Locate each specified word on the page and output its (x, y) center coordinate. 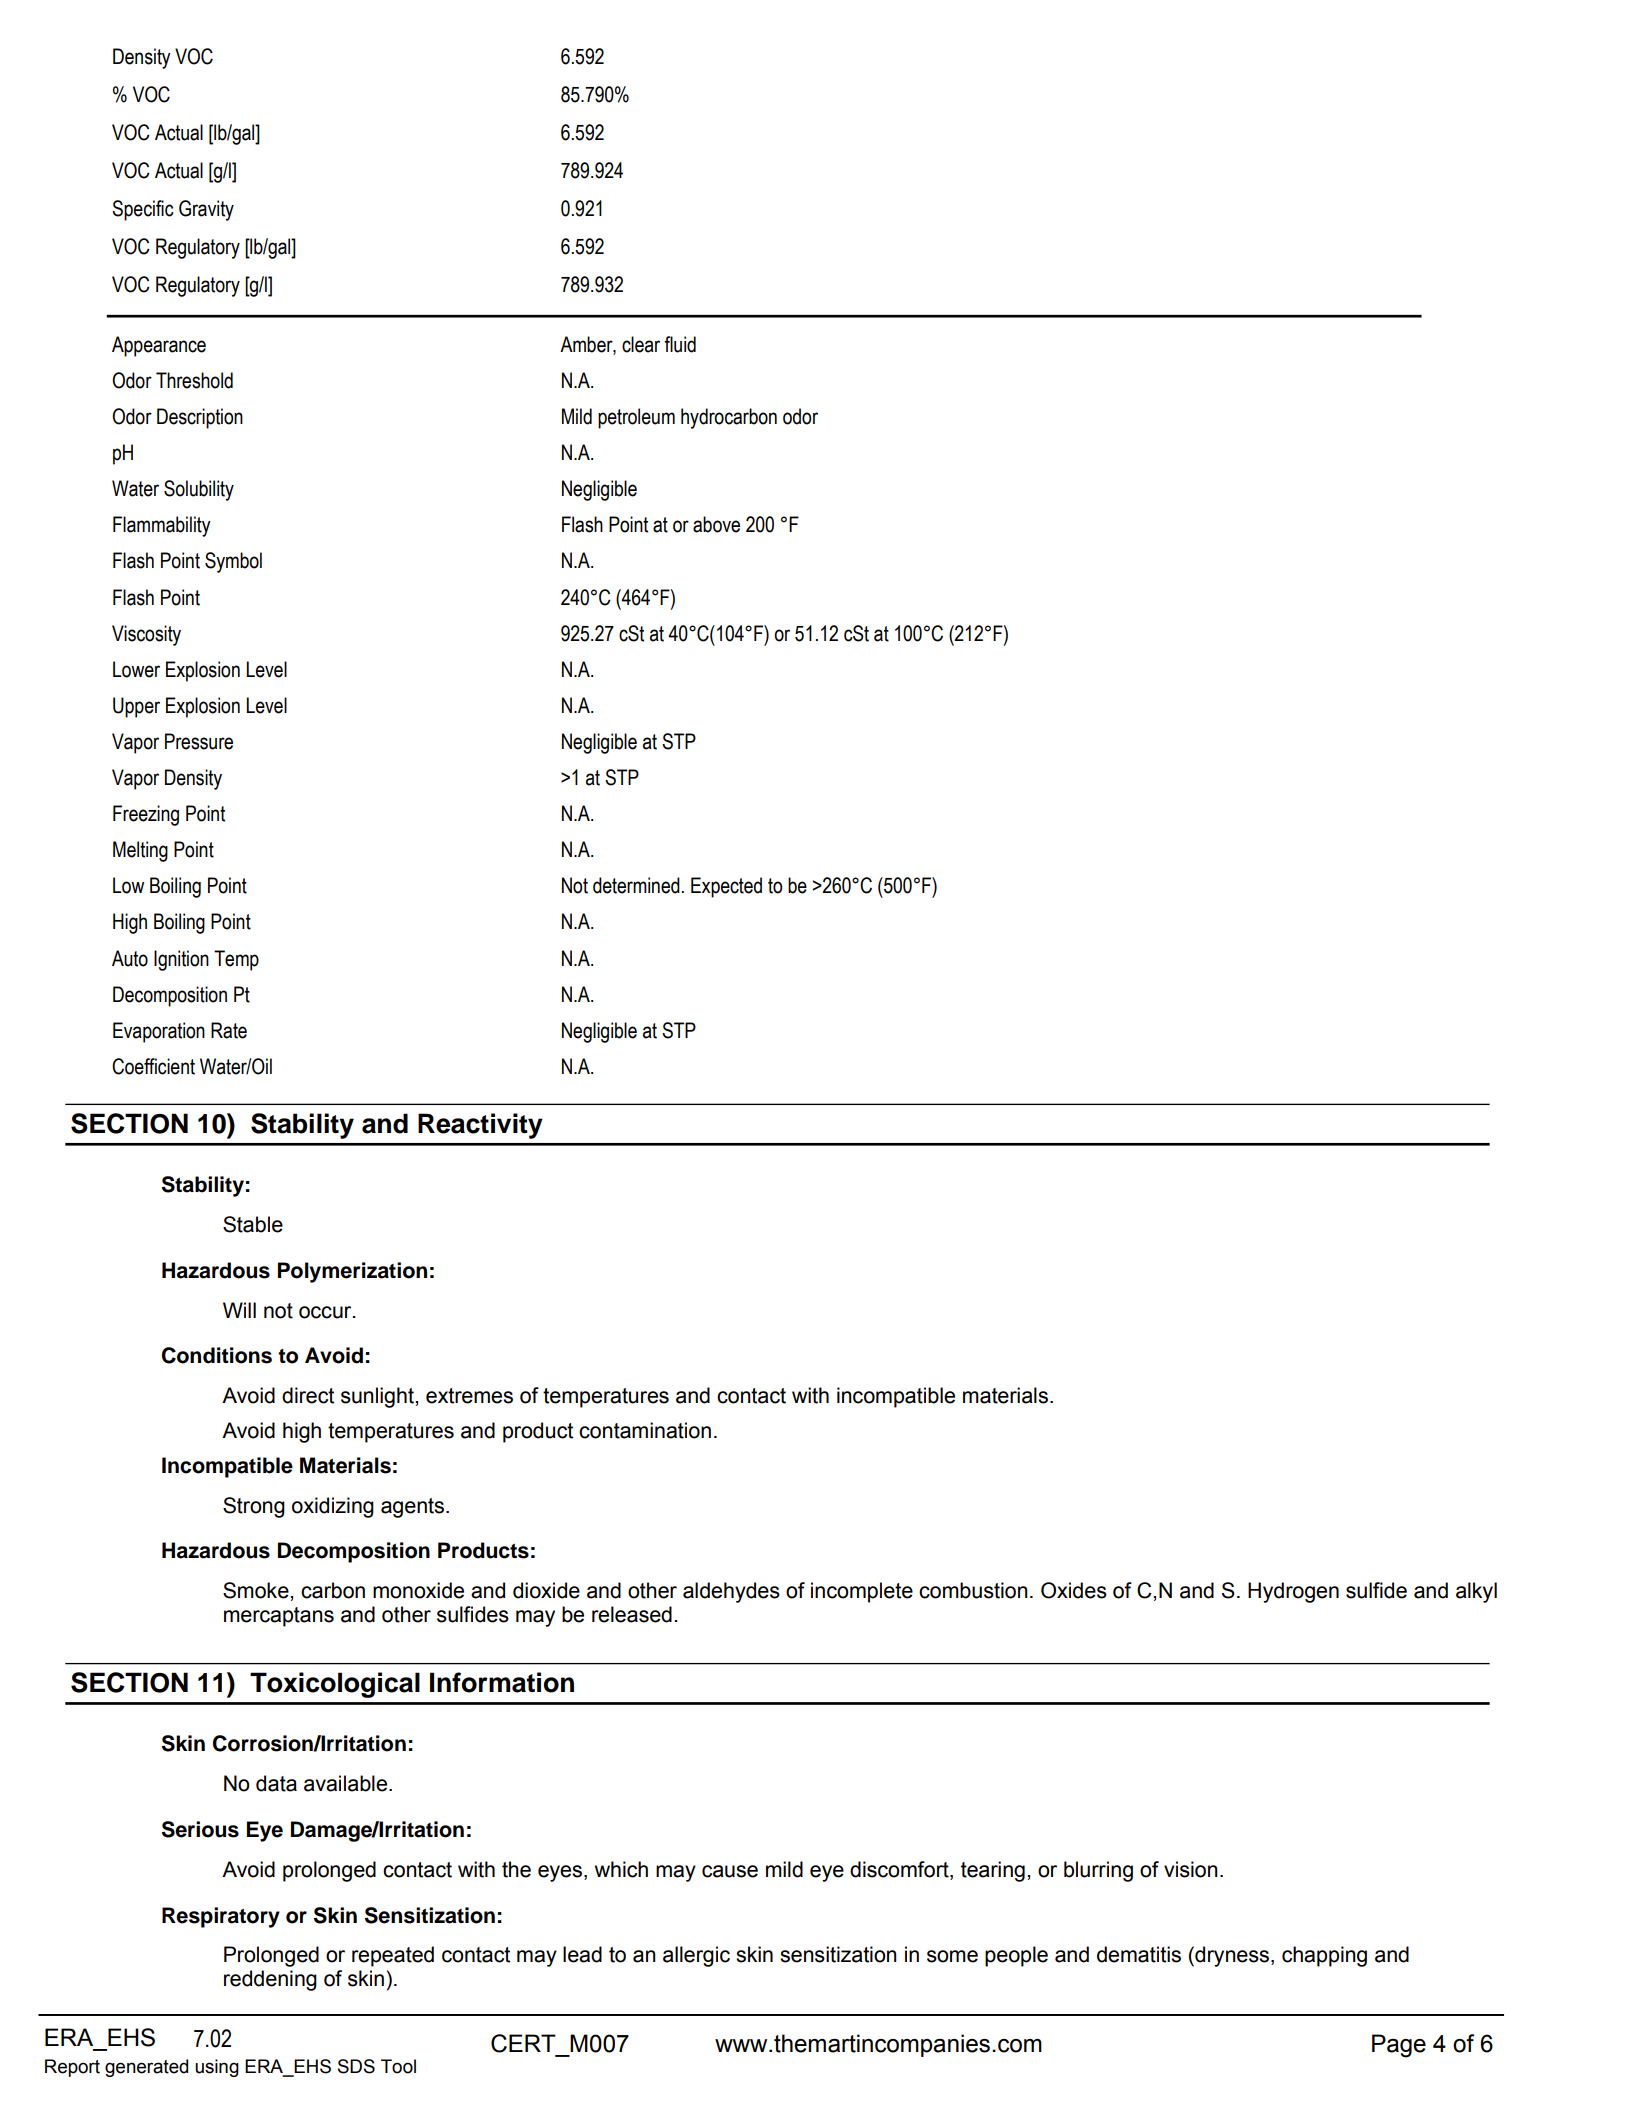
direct (308, 1395)
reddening (270, 1980)
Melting (140, 851)
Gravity (206, 210)
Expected (726, 887)
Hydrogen (1293, 1592)
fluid (680, 344)
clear (641, 344)
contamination (645, 1430)
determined (636, 885)
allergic (696, 1956)
